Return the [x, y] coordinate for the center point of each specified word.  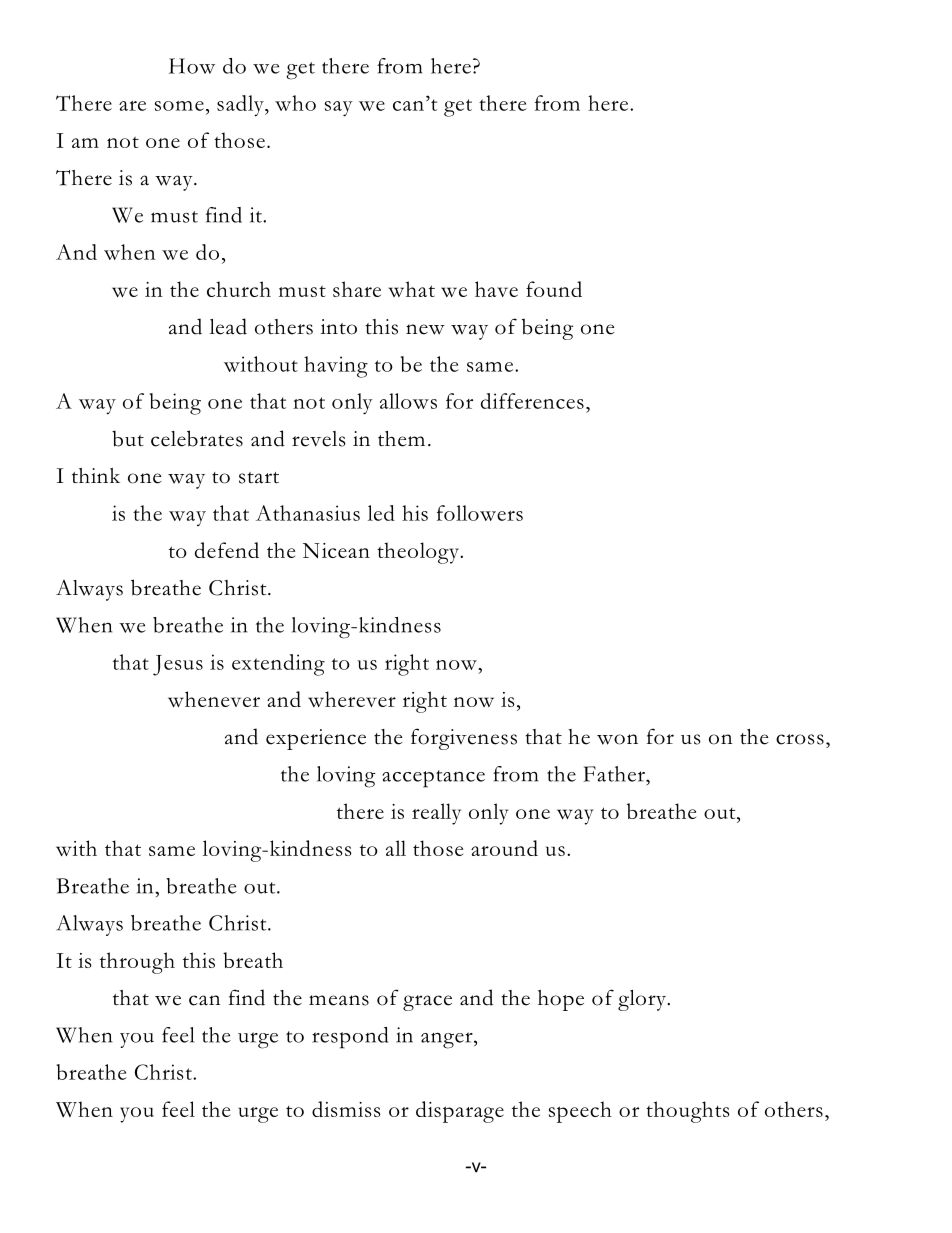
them [401, 439]
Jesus [178, 665]
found [554, 289]
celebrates [197, 438]
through [137, 963]
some [179, 106]
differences [532, 401]
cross [800, 739]
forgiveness [464, 739]
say [339, 109]
